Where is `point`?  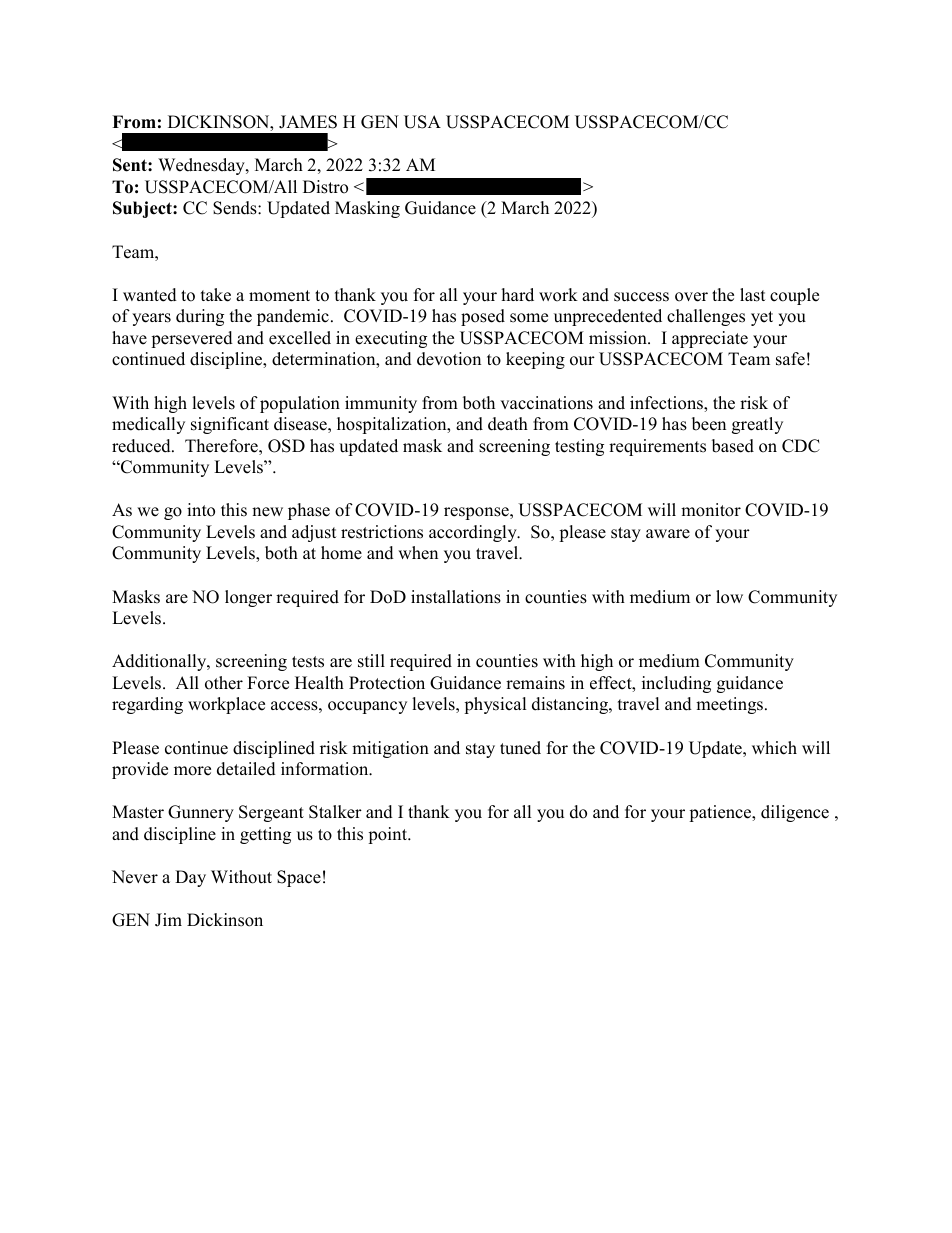 point is located at coordinates (389, 835).
